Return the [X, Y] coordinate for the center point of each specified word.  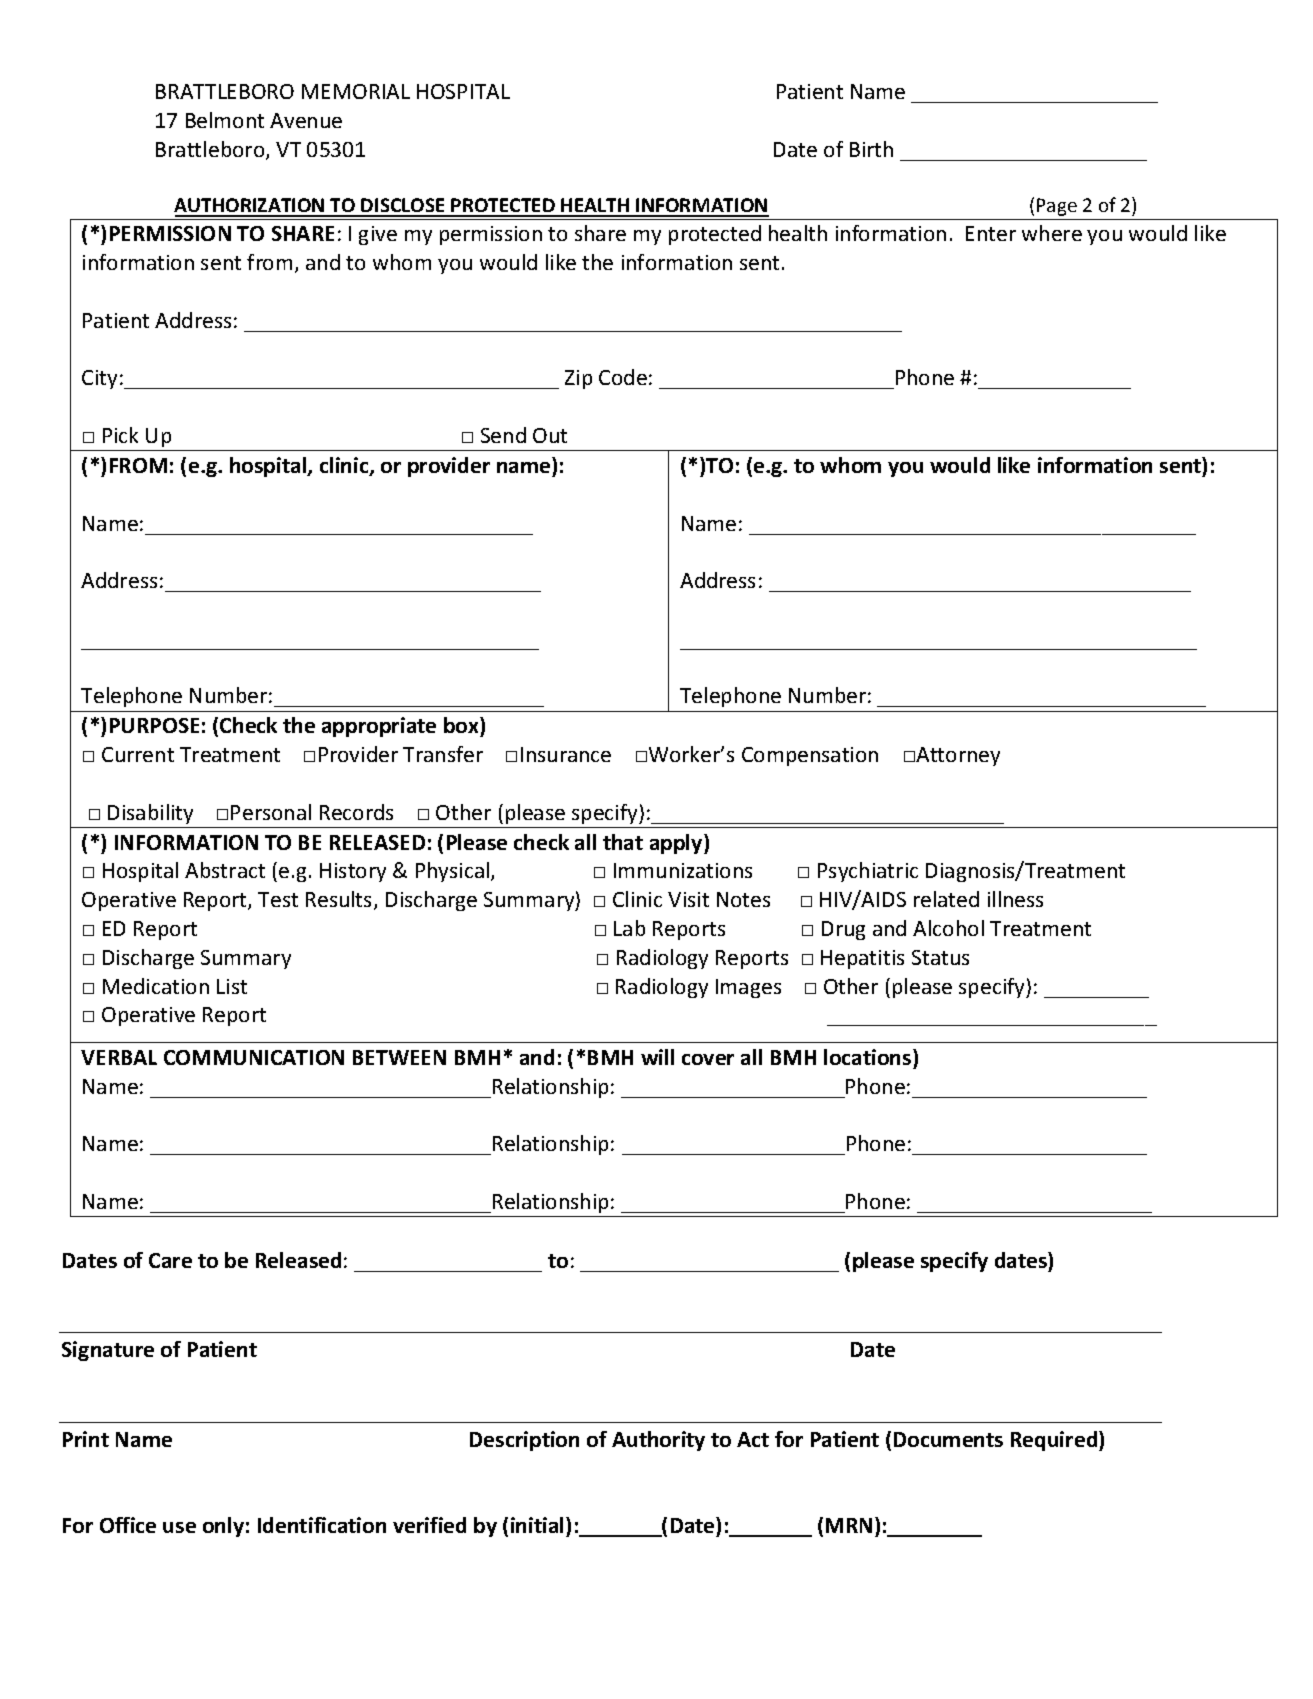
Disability [150, 814]
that [623, 842]
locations [869, 1057]
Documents [948, 1439]
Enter [991, 233]
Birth [871, 149]
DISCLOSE [403, 207]
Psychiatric [868, 872]
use [179, 1527]
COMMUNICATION [254, 1057]
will [657, 1057]
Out [550, 435]
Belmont [225, 120]
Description [524, 1441]
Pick [120, 435]
